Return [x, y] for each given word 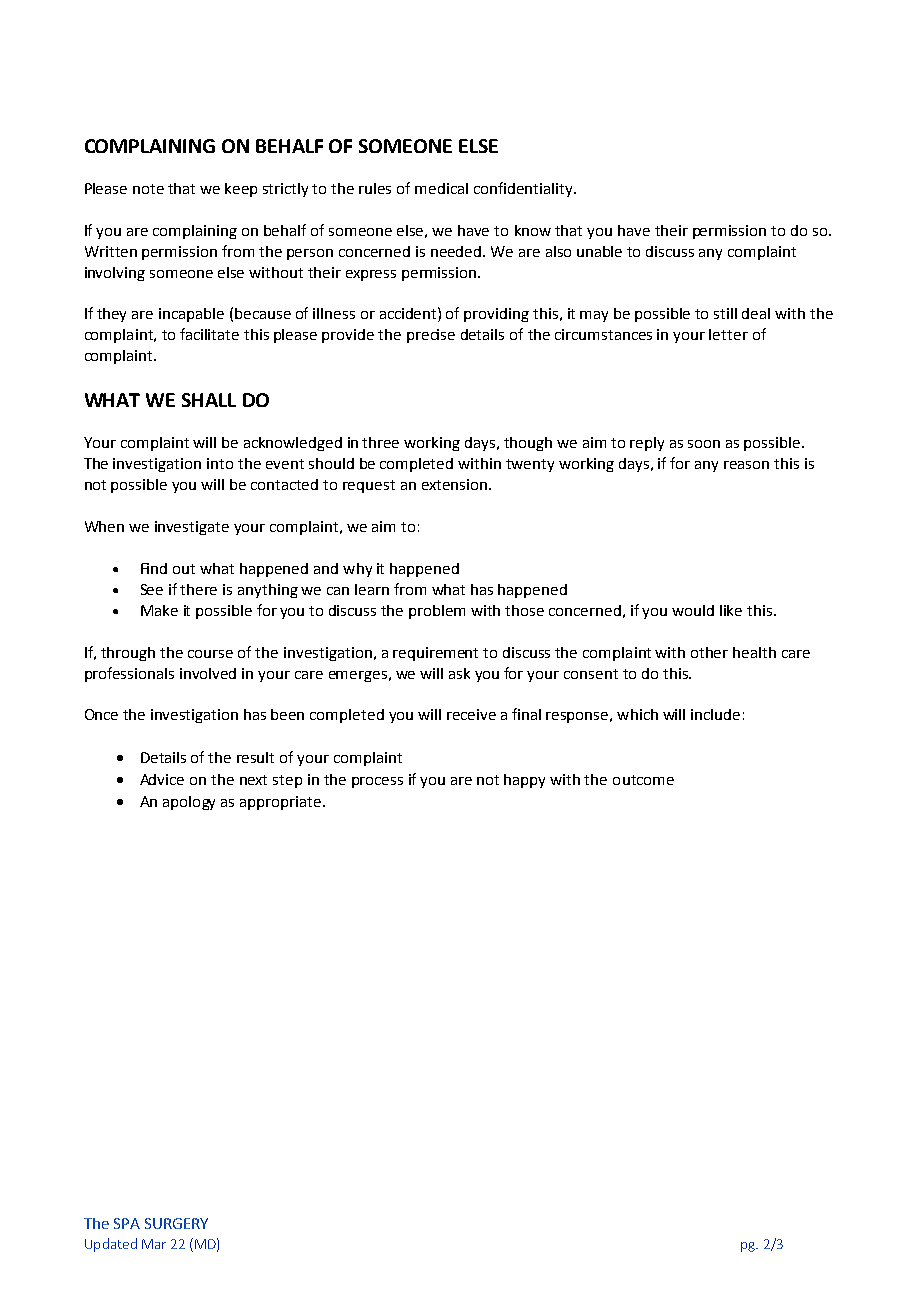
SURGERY [176, 1223]
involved [208, 673]
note [148, 189]
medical [441, 188]
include [715, 714]
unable [599, 251]
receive [471, 714]
